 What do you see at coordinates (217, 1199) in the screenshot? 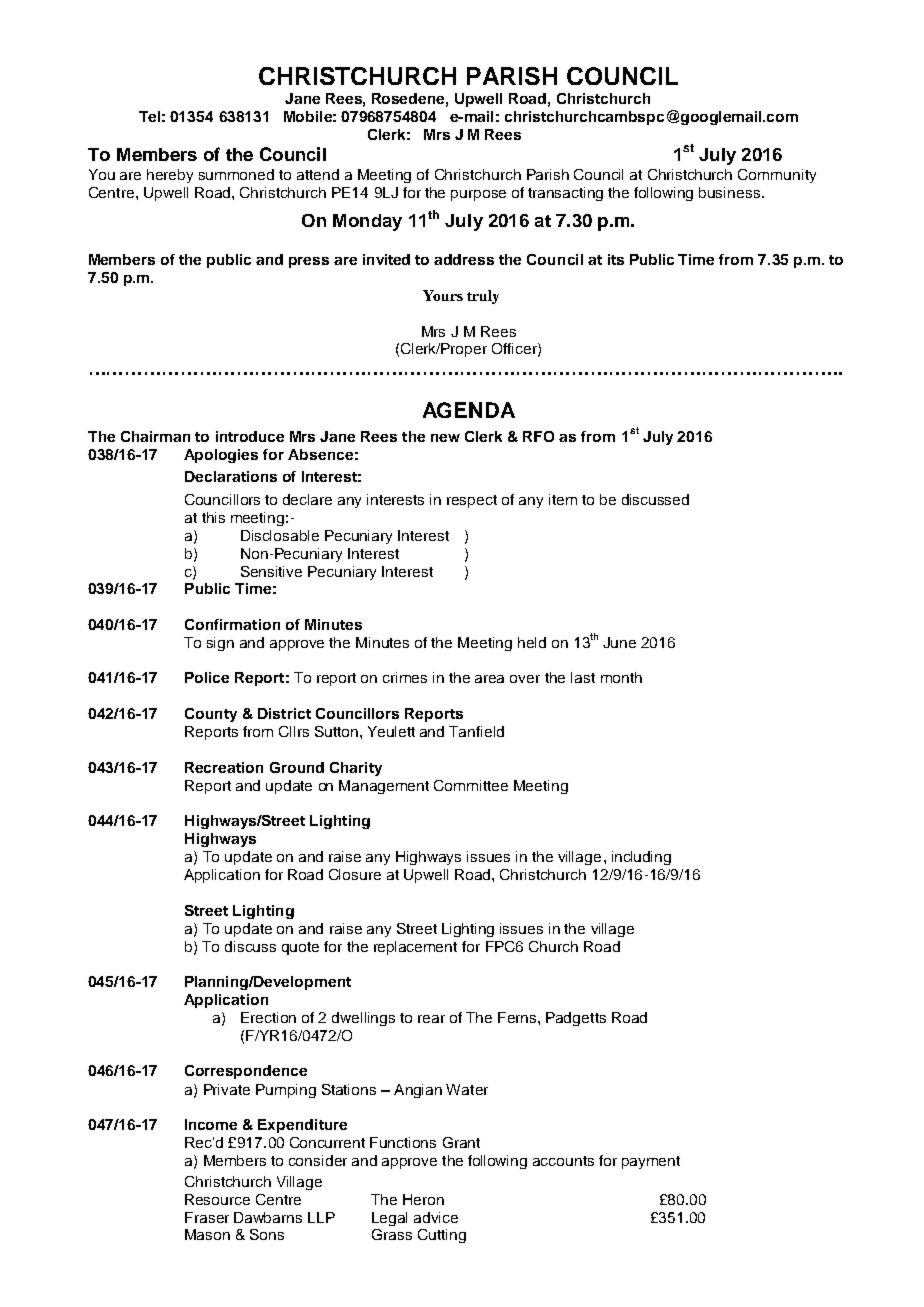
I see `Resource` at bounding box center [217, 1199].
